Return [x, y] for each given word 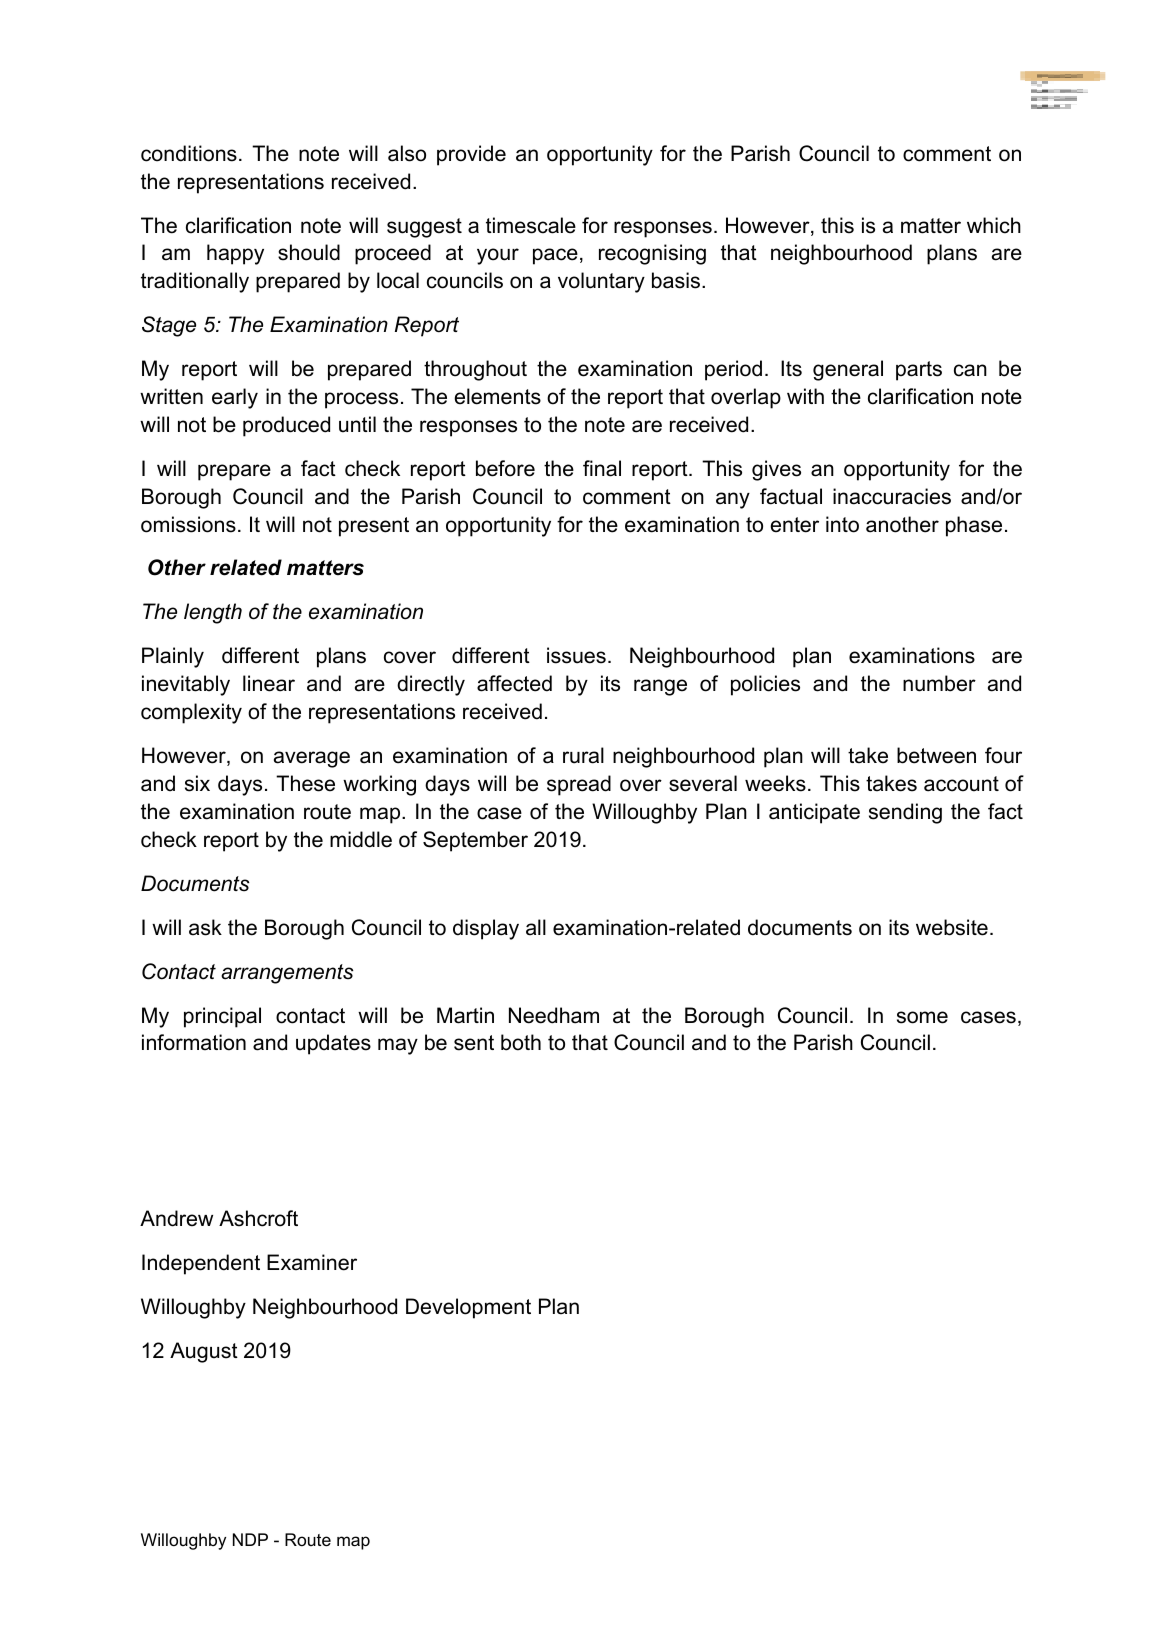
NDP [250, 1539]
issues [576, 655]
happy [235, 254]
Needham [554, 1015]
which [994, 225]
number [939, 683]
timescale [531, 225]
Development [468, 1308]
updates [333, 1044]
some [922, 1017]
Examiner [312, 1262]
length [213, 613]
